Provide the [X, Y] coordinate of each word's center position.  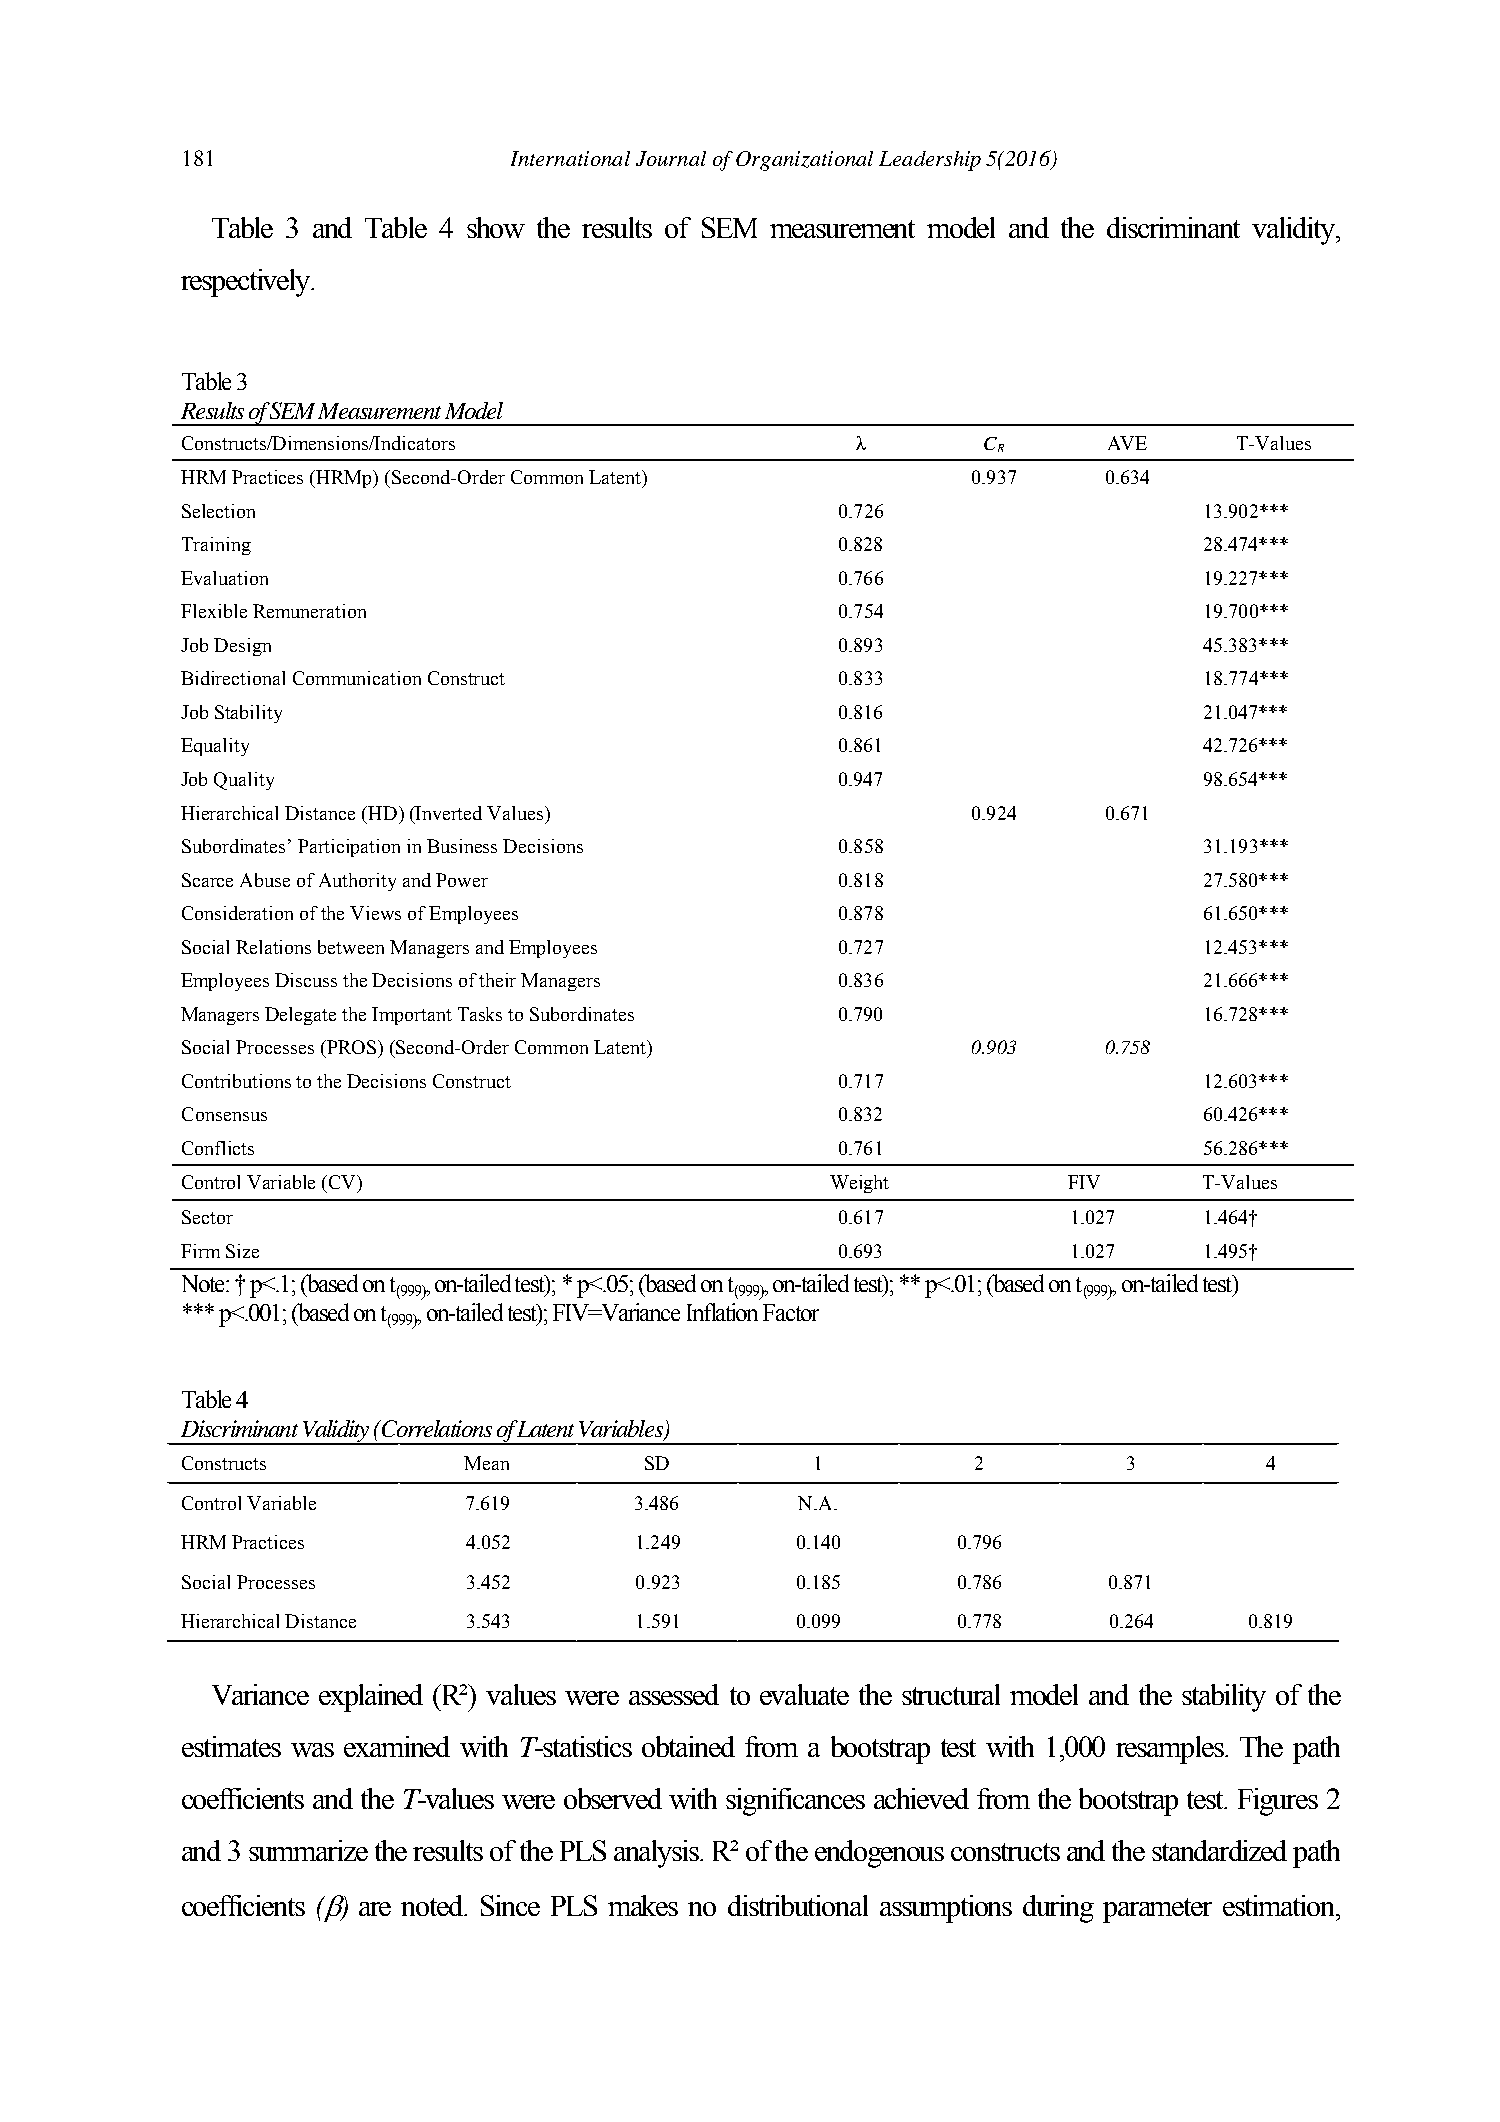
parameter [1157, 1910]
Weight [859, 1184]
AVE [1127, 443]
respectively [247, 283]
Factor [791, 1312]
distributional [798, 1905]
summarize [308, 1850]
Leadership [930, 161]
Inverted [448, 813]
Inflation [722, 1312]
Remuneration [309, 611]
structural [951, 1694]
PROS [352, 1047]
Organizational [804, 161]
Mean [486, 1463]
